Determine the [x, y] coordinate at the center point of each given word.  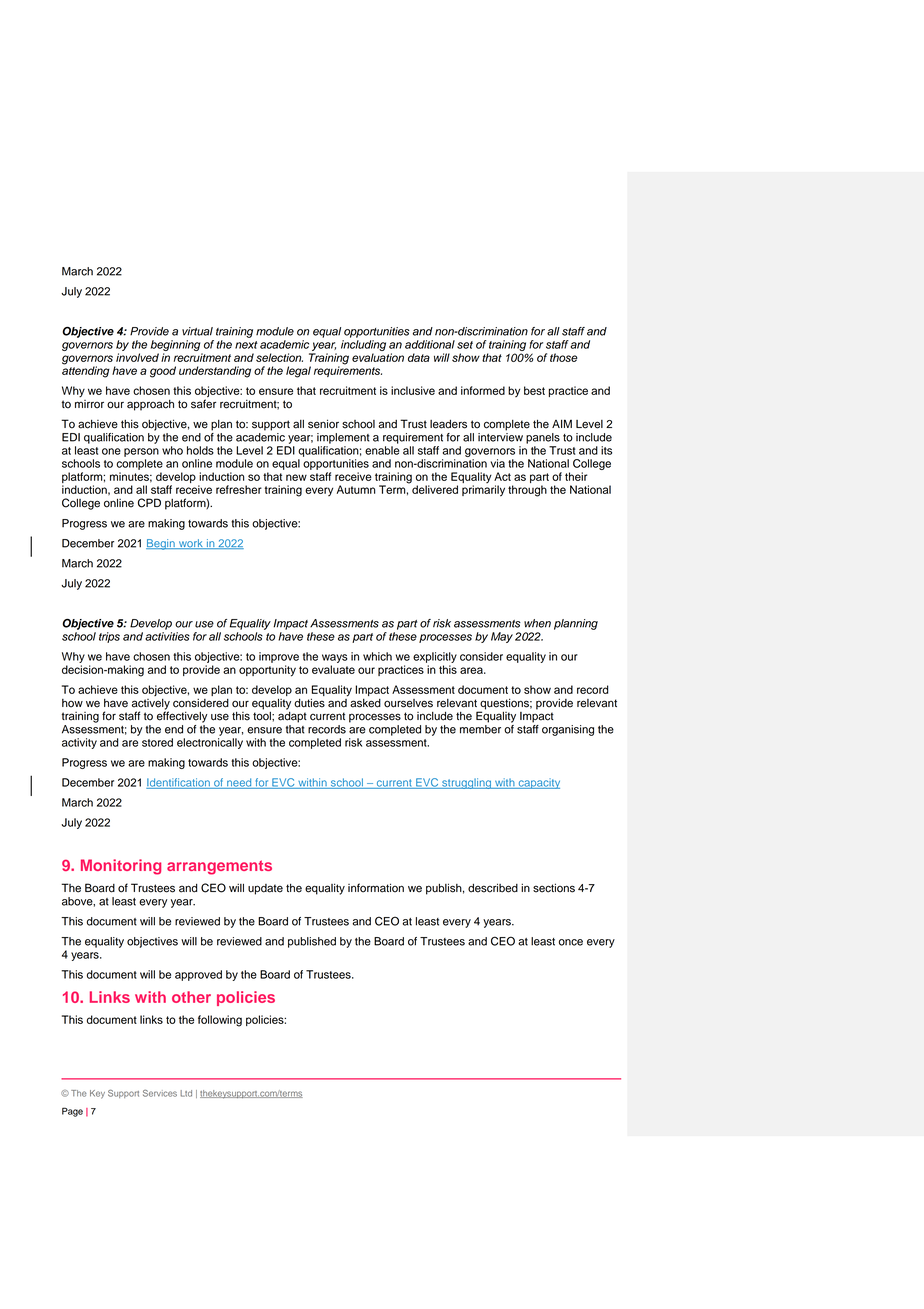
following [220, 1021]
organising [568, 730]
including [363, 345]
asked [365, 703]
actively [151, 705]
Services [160, 1093]
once [571, 942]
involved [137, 357]
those [564, 357]
